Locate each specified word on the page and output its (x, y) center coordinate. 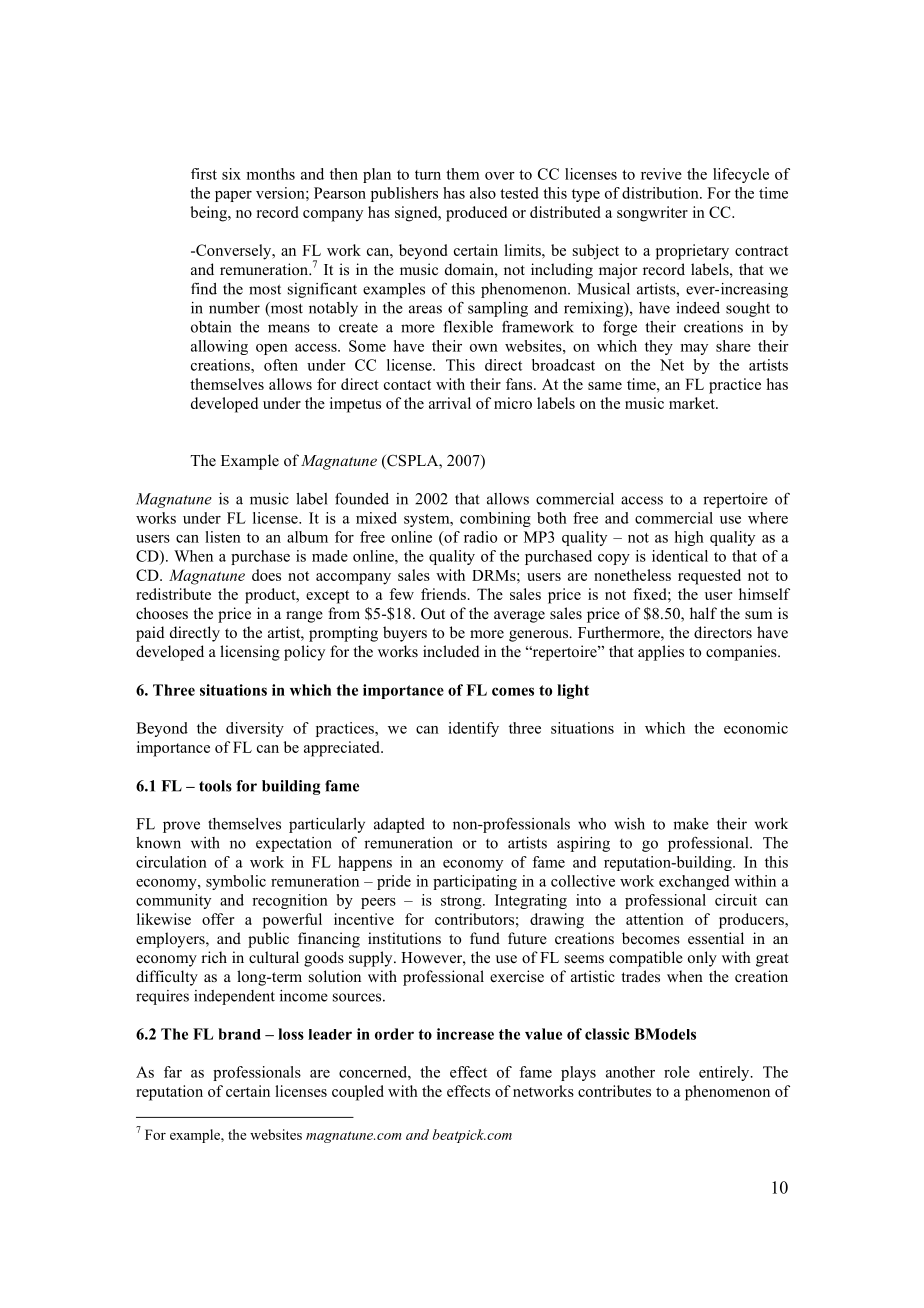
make (691, 824)
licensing (250, 653)
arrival (450, 403)
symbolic (236, 882)
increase (465, 1034)
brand (239, 1034)
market (693, 403)
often (281, 365)
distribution (661, 193)
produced (476, 214)
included (451, 651)
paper (233, 196)
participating (475, 882)
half (703, 613)
